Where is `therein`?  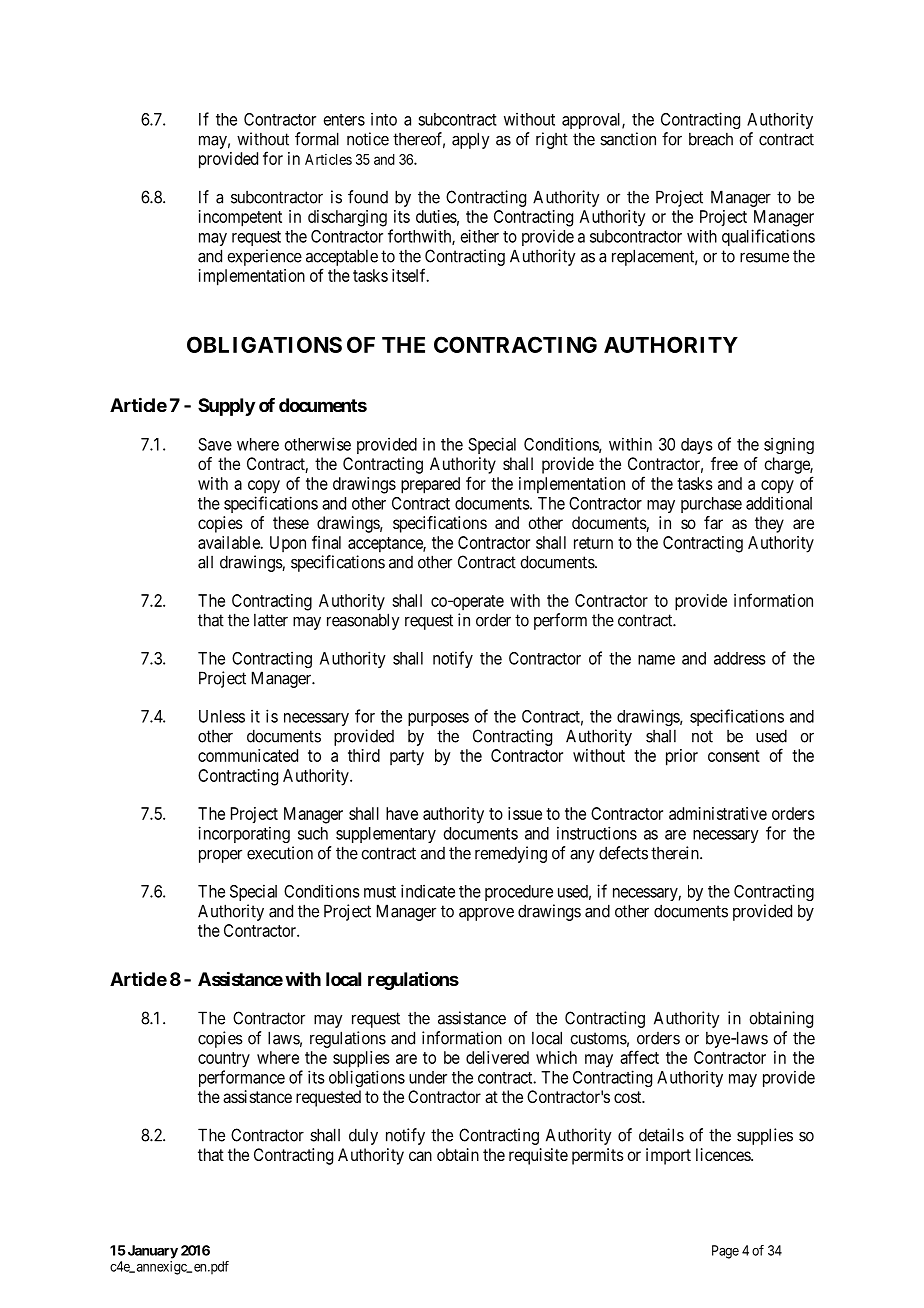 therein is located at coordinates (676, 853).
